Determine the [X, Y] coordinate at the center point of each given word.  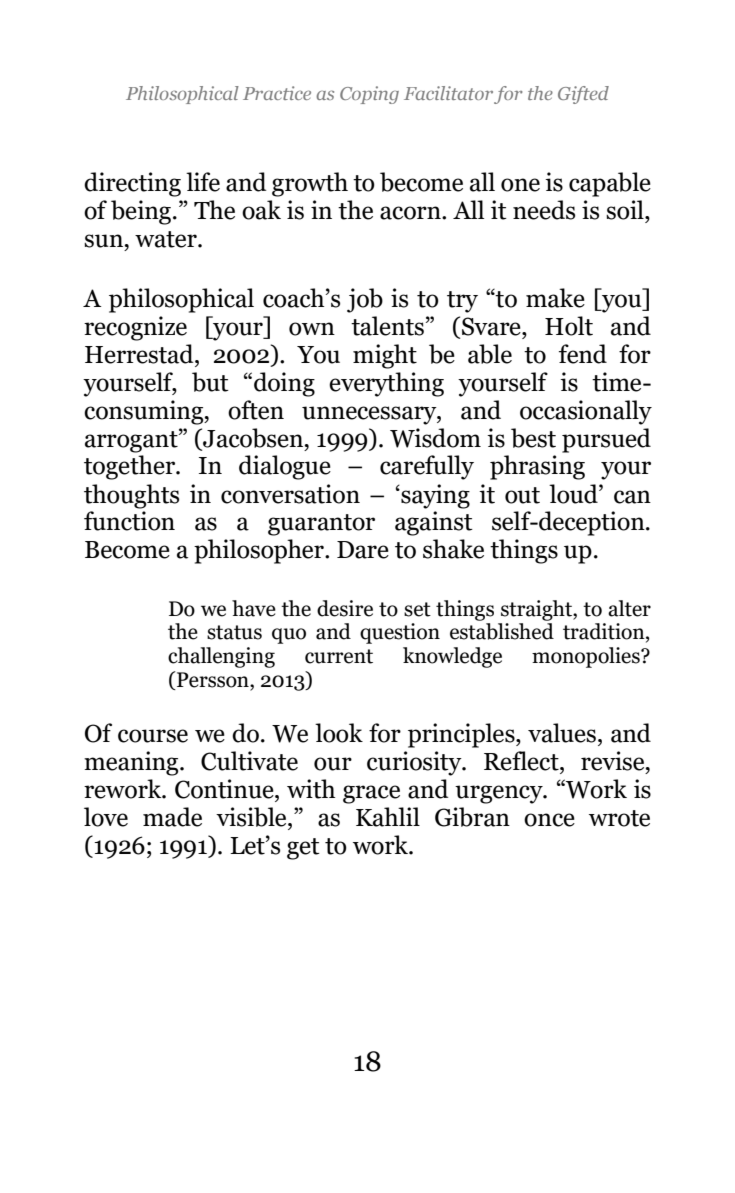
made [172, 817]
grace [371, 794]
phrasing [537, 467]
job [365, 300]
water [167, 239]
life [203, 182]
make [555, 298]
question [400, 633]
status [234, 632]
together [131, 467]
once [549, 820]
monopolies [587, 657]
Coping [369, 95]
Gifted [583, 95]
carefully [427, 467]
